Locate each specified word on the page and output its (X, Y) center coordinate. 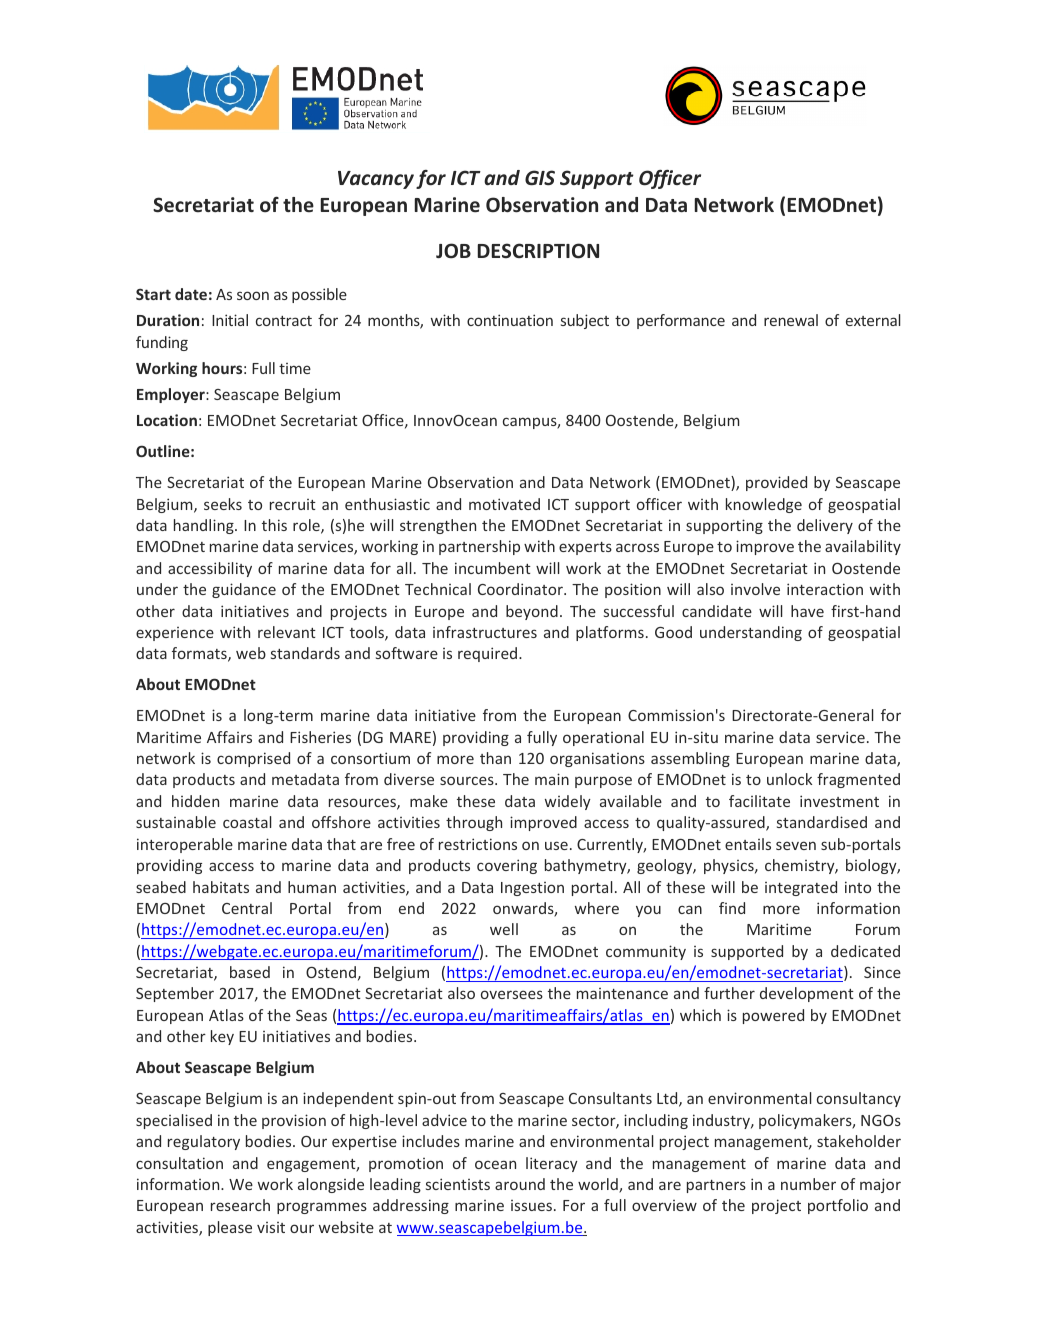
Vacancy (376, 180)
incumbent (493, 568)
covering (507, 866)
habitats (221, 887)
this (274, 525)
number (808, 1184)
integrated (801, 888)
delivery (825, 526)
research (240, 1205)
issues (531, 1205)
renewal (791, 320)
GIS (540, 178)
